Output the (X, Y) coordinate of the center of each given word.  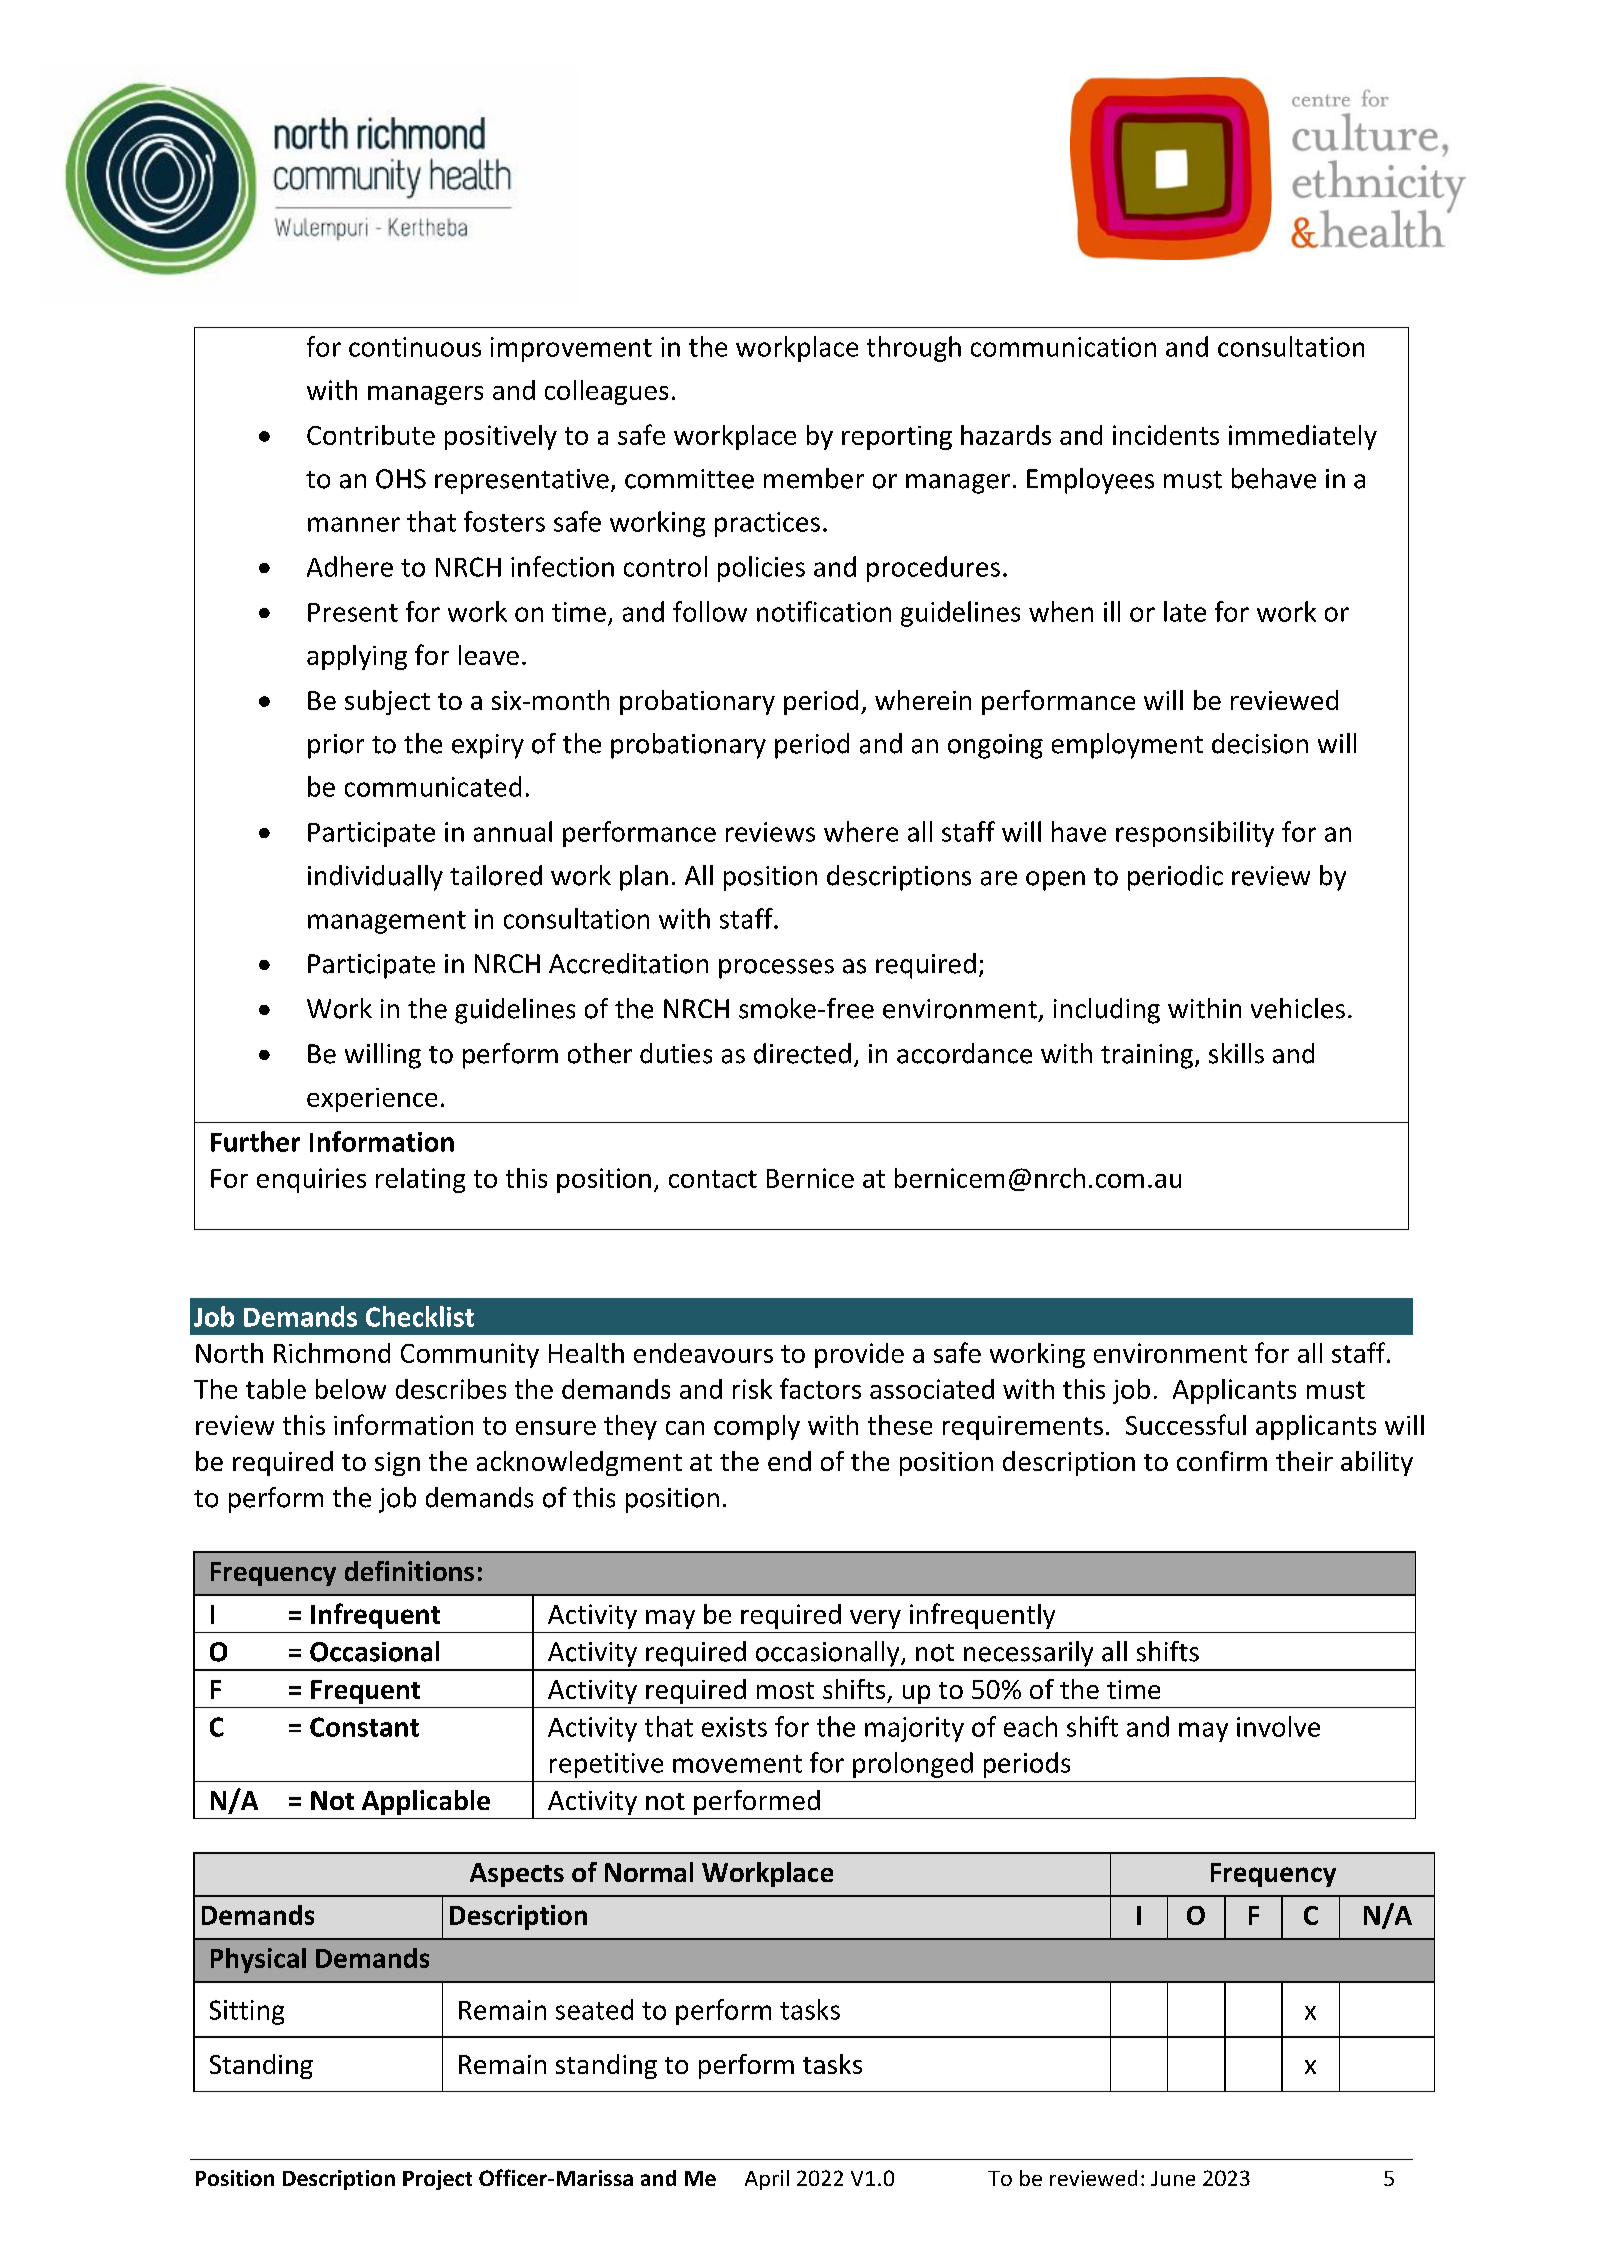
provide (859, 1355)
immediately (1303, 437)
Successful (1186, 1424)
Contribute (371, 435)
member (814, 478)
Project (437, 2180)
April (767, 2180)
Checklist (420, 1316)
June (1173, 2178)
